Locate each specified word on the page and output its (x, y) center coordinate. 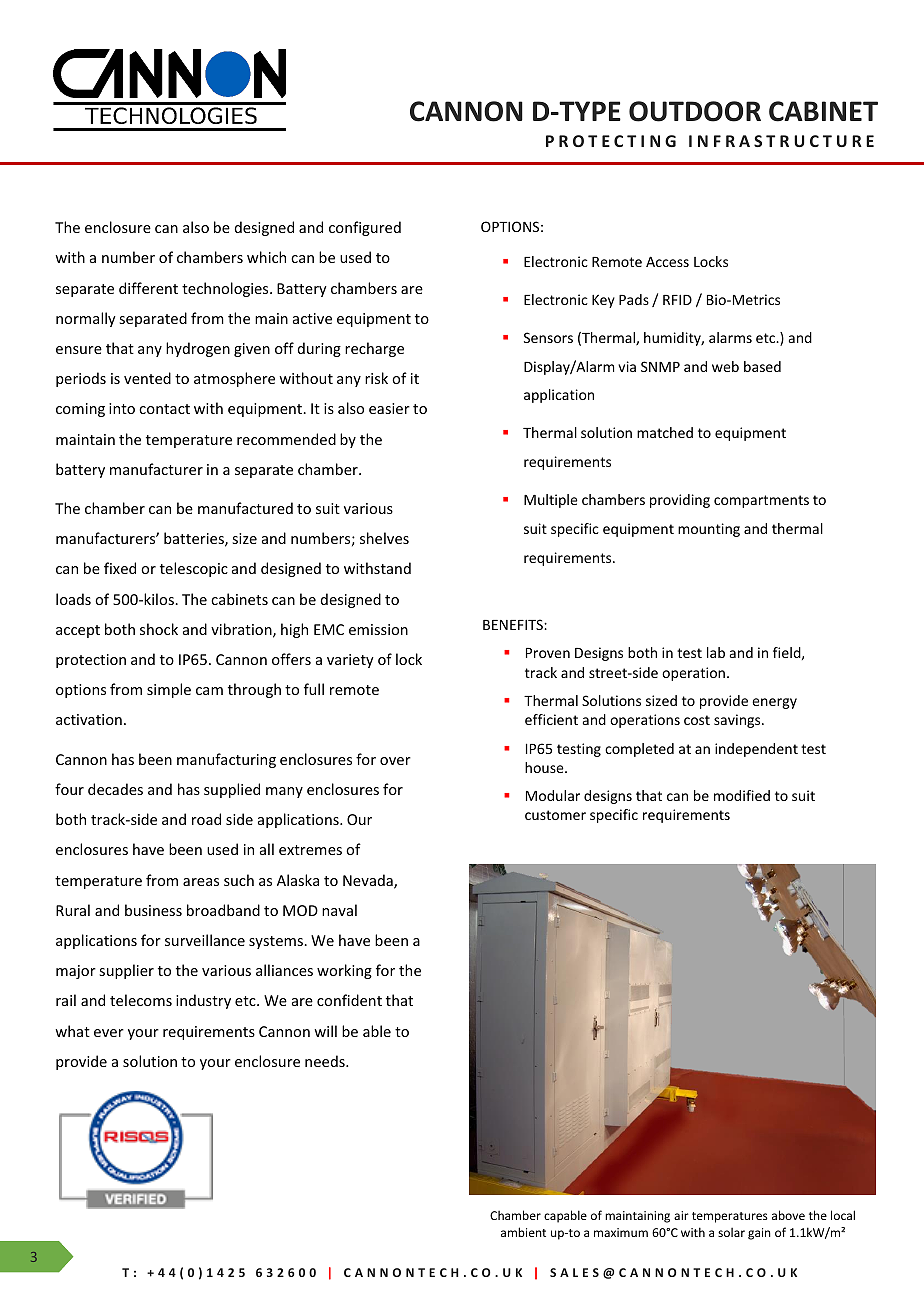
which (266, 257)
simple (169, 690)
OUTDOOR (695, 111)
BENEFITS (514, 624)
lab (716, 652)
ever (109, 1033)
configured (365, 228)
